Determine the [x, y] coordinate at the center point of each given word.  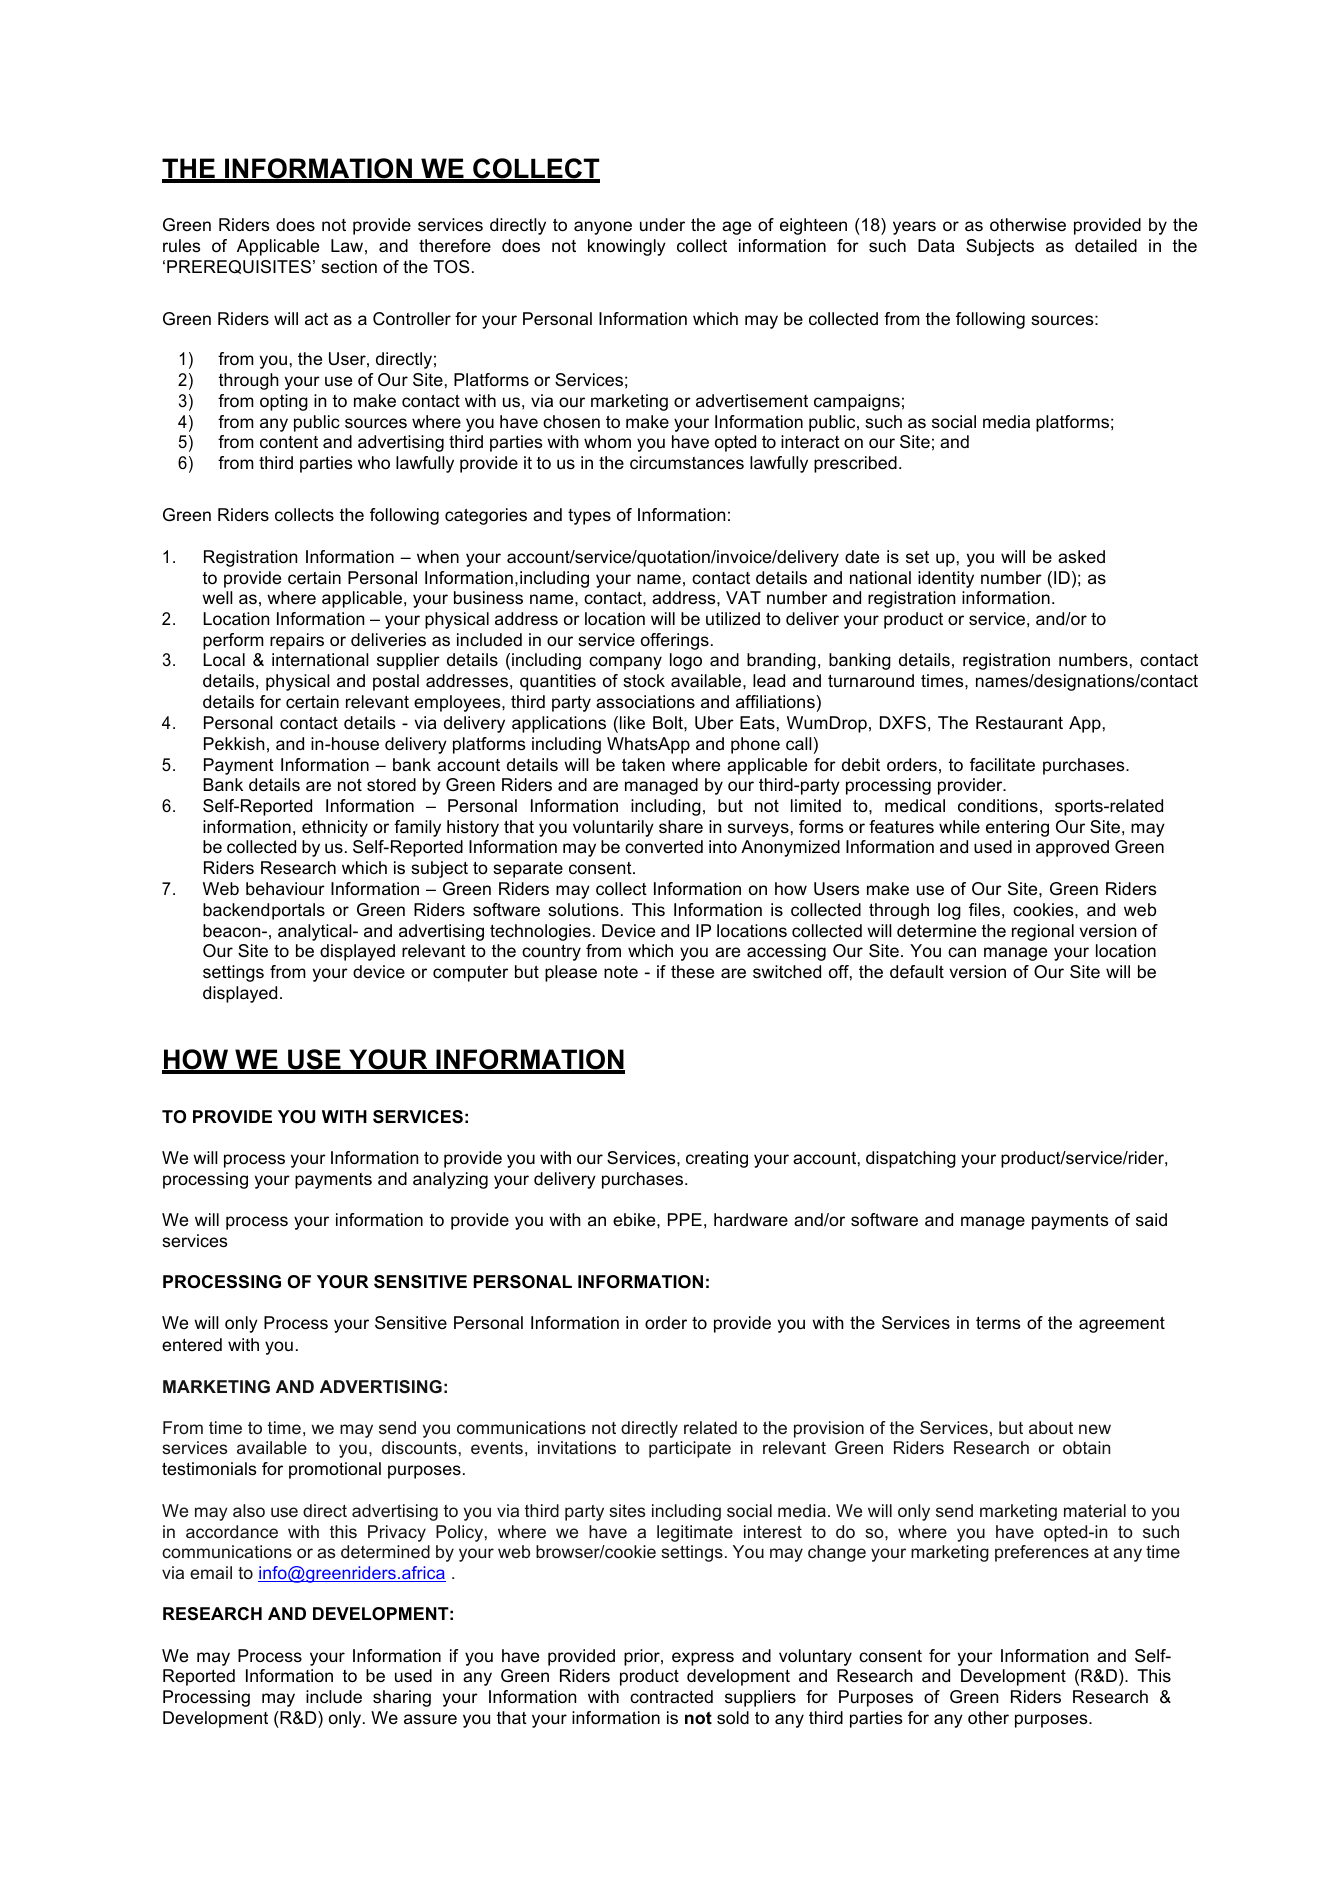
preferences [1042, 1553]
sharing [402, 1698]
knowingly [627, 247]
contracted [671, 1696]
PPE [685, 1219]
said [1151, 1219]
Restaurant [1019, 723]
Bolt [669, 722]
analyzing [450, 1180]
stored [391, 785]
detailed [1106, 245]
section [349, 267]
